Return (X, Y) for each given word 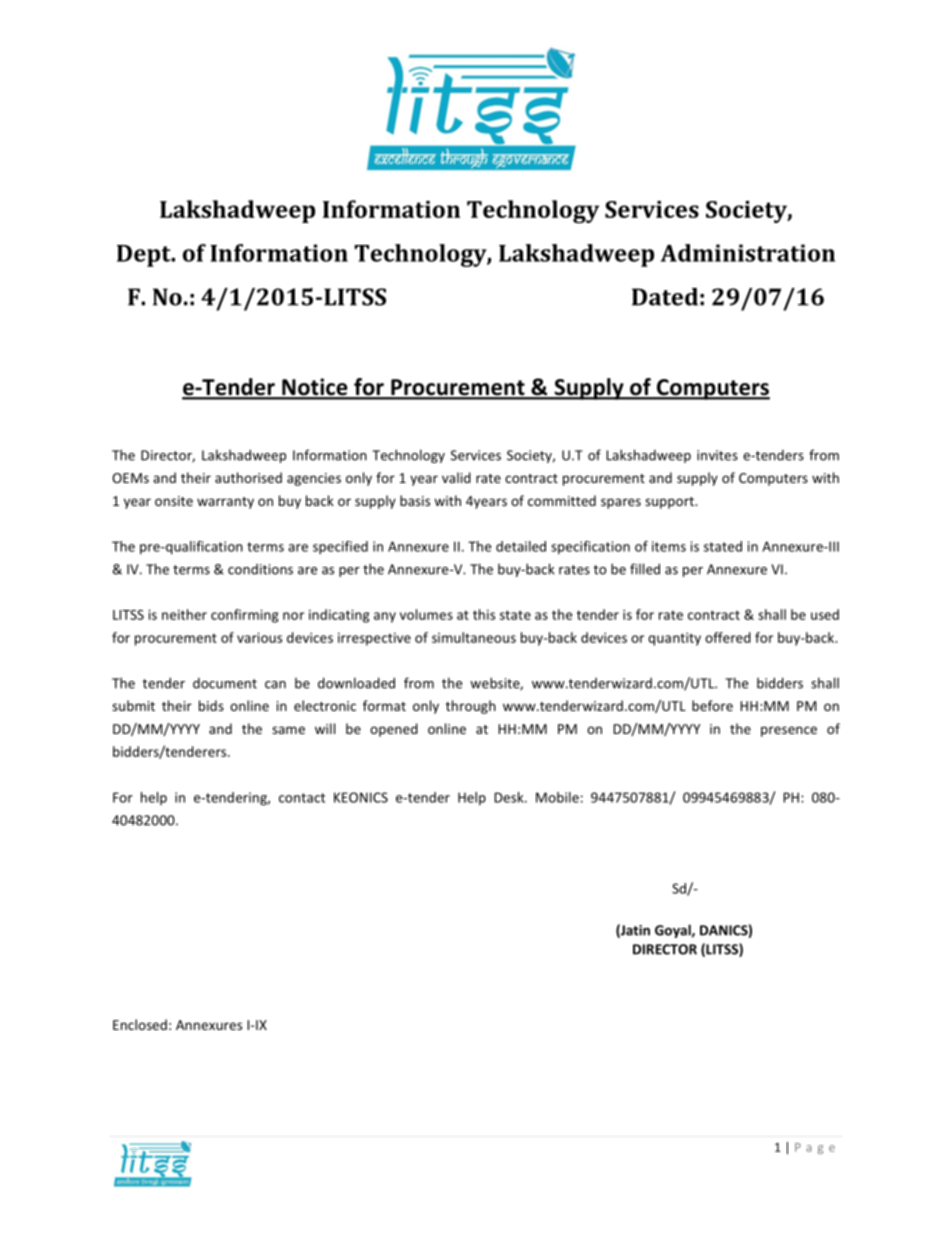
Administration (748, 253)
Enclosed (140, 1024)
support (670, 503)
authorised (248, 477)
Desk (510, 797)
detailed (521, 546)
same (288, 730)
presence (789, 731)
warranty (225, 503)
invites (717, 455)
